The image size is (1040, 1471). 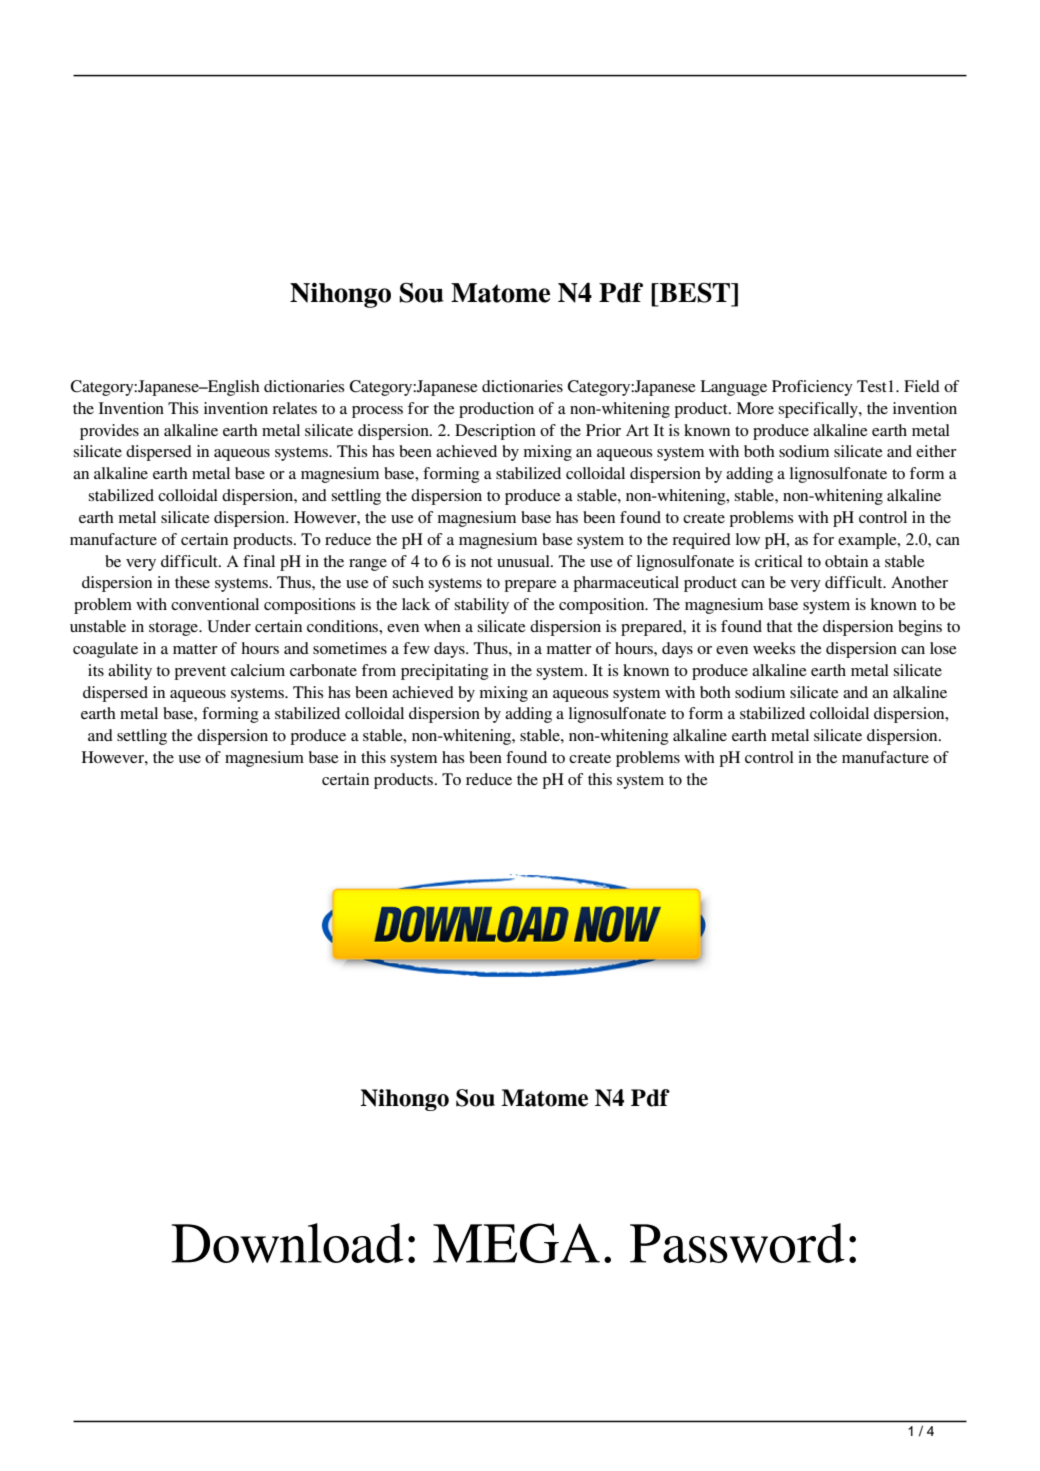 What do you see at coordinates (445, 672) in the screenshot?
I see `precipitating` at bounding box center [445, 672].
